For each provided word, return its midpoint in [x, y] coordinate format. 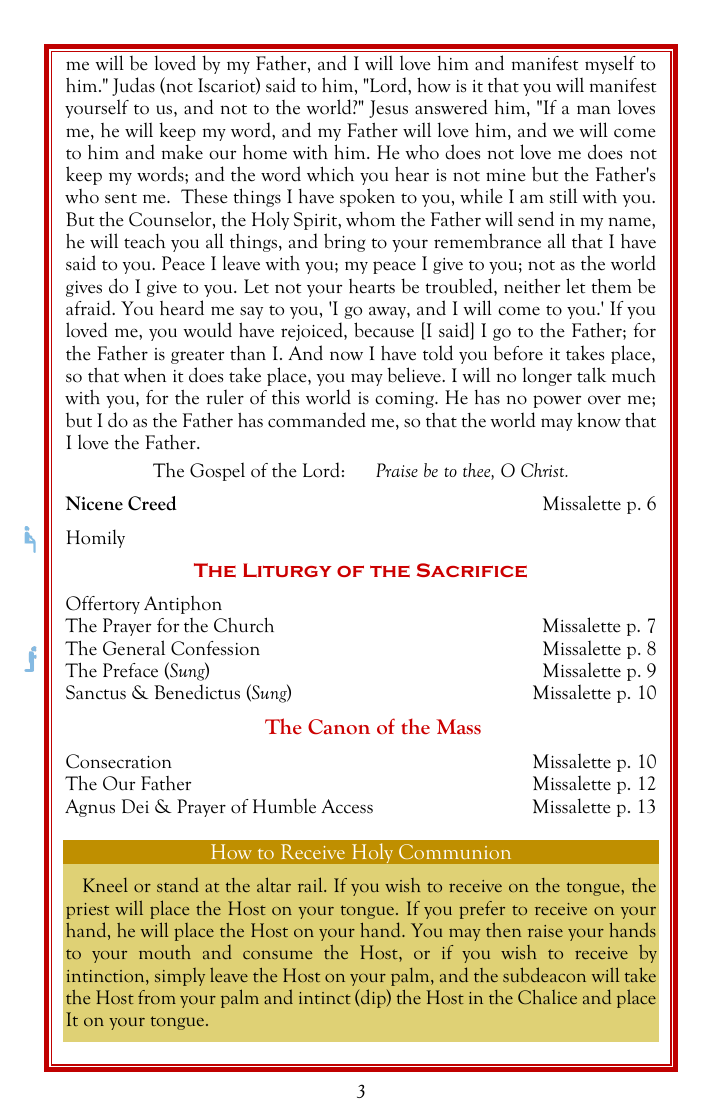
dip [373, 998]
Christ [544, 470]
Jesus [388, 109]
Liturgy [287, 570]
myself [610, 64]
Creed [152, 503]
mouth [165, 952]
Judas [133, 86]
